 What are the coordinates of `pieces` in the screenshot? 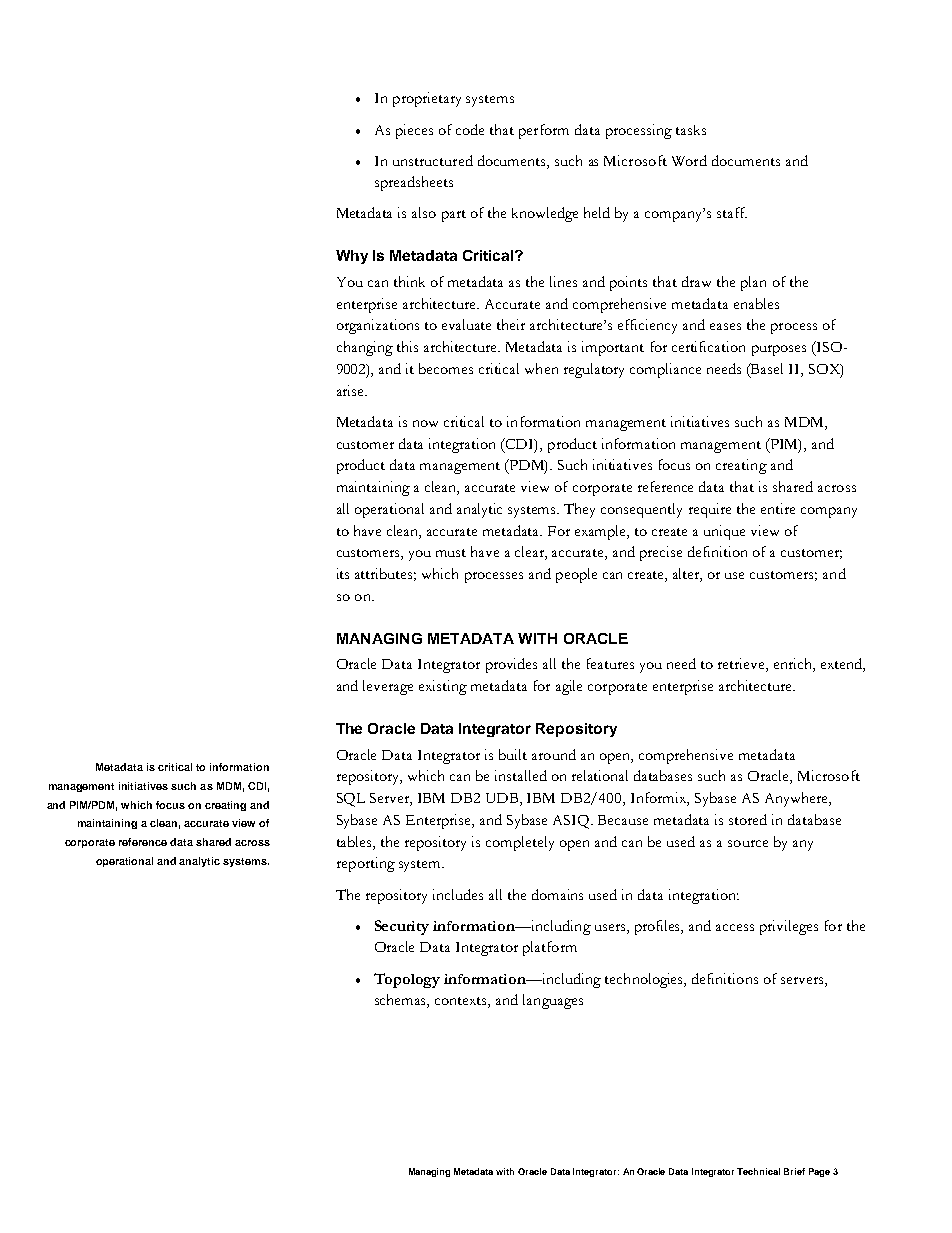 It's located at (414, 131).
